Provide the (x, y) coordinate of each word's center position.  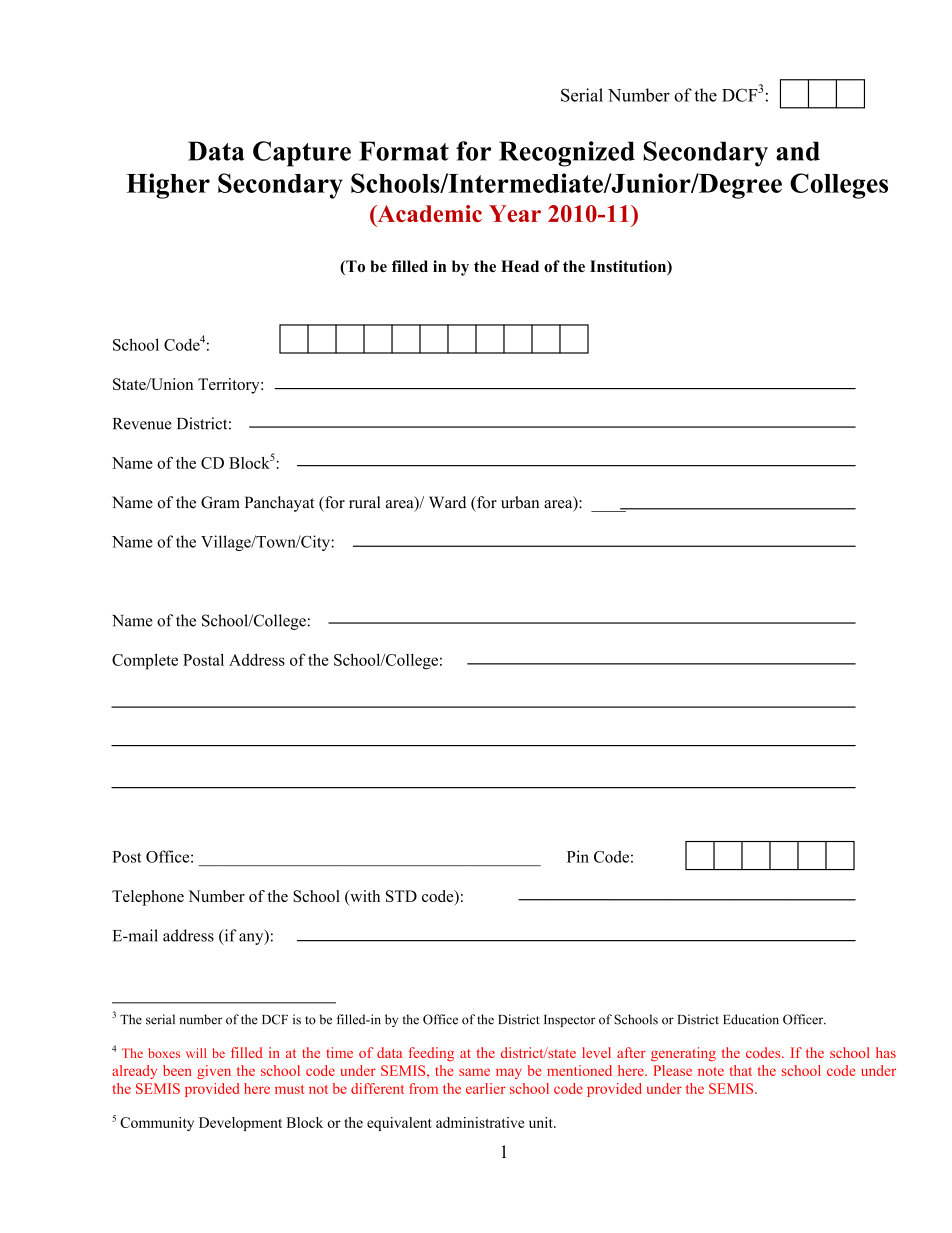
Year (515, 213)
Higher (168, 186)
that (740, 1070)
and (798, 151)
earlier (486, 1088)
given (214, 1072)
